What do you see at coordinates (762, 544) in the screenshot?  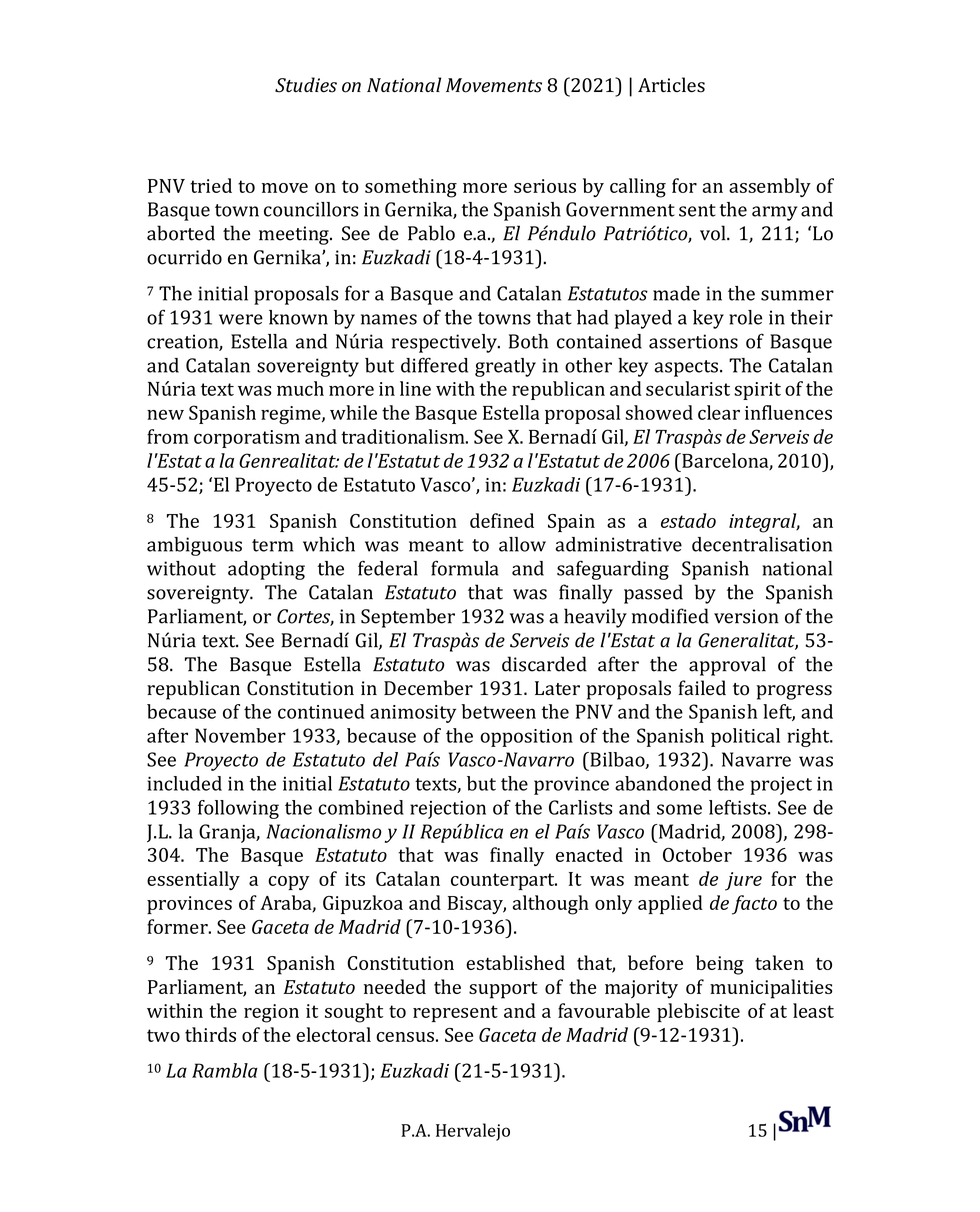 I see `decentralisation` at bounding box center [762, 544].
